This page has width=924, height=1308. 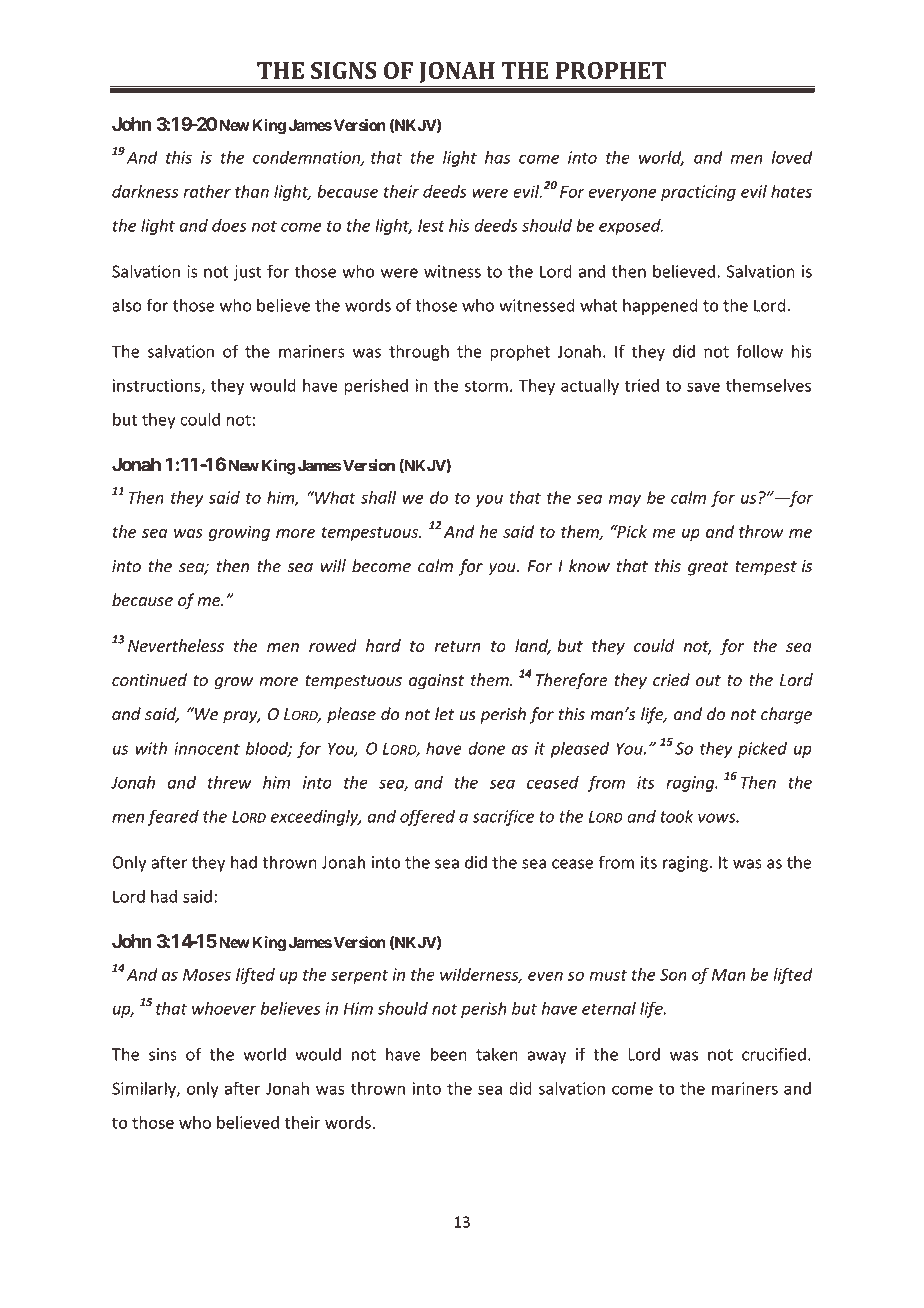 What do you see at coordinates (708, 568) in the page?
I see `great` at bounding box center [708, 568].
